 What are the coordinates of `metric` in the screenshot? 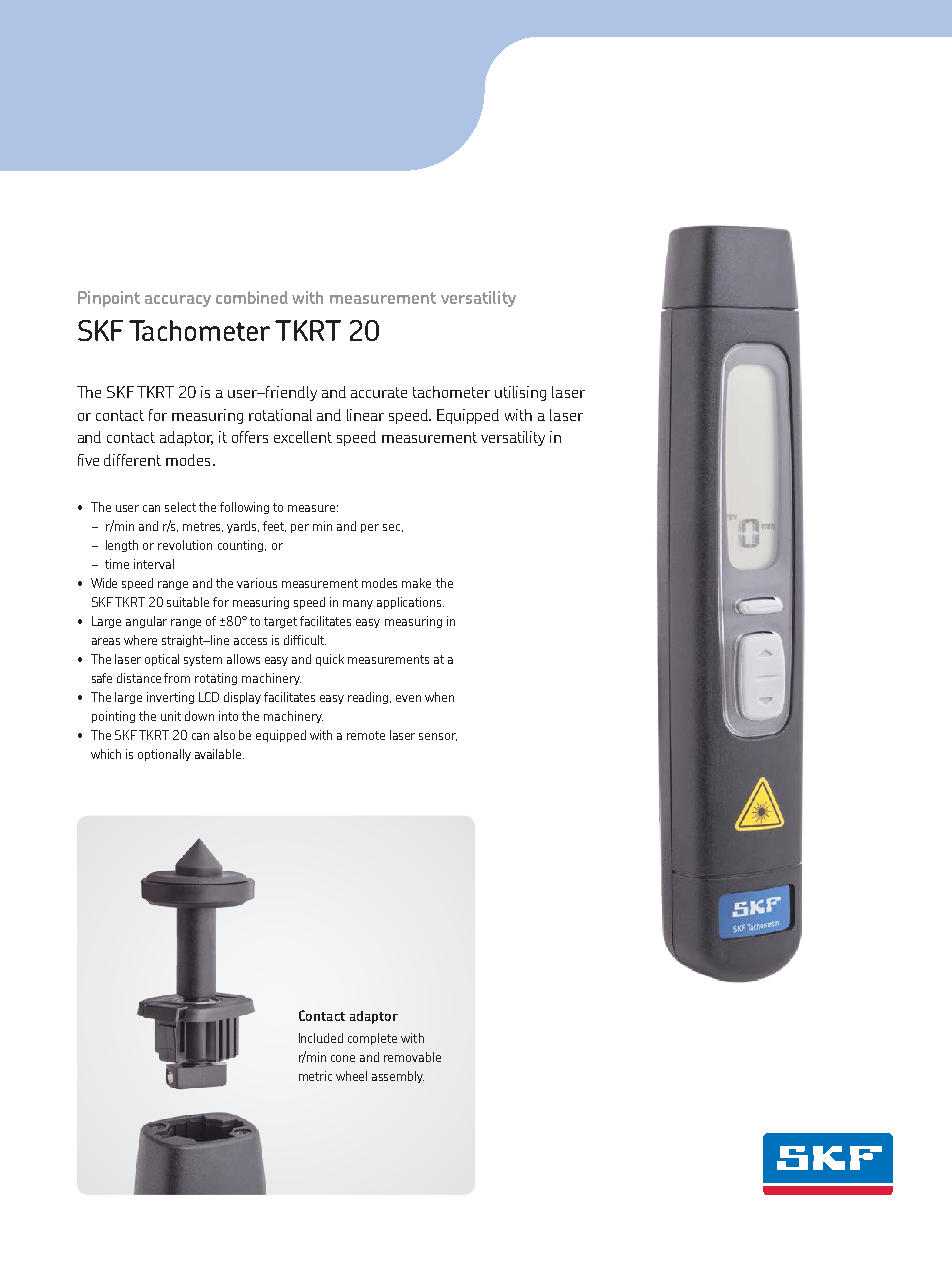 It's located at (315, 1076).
